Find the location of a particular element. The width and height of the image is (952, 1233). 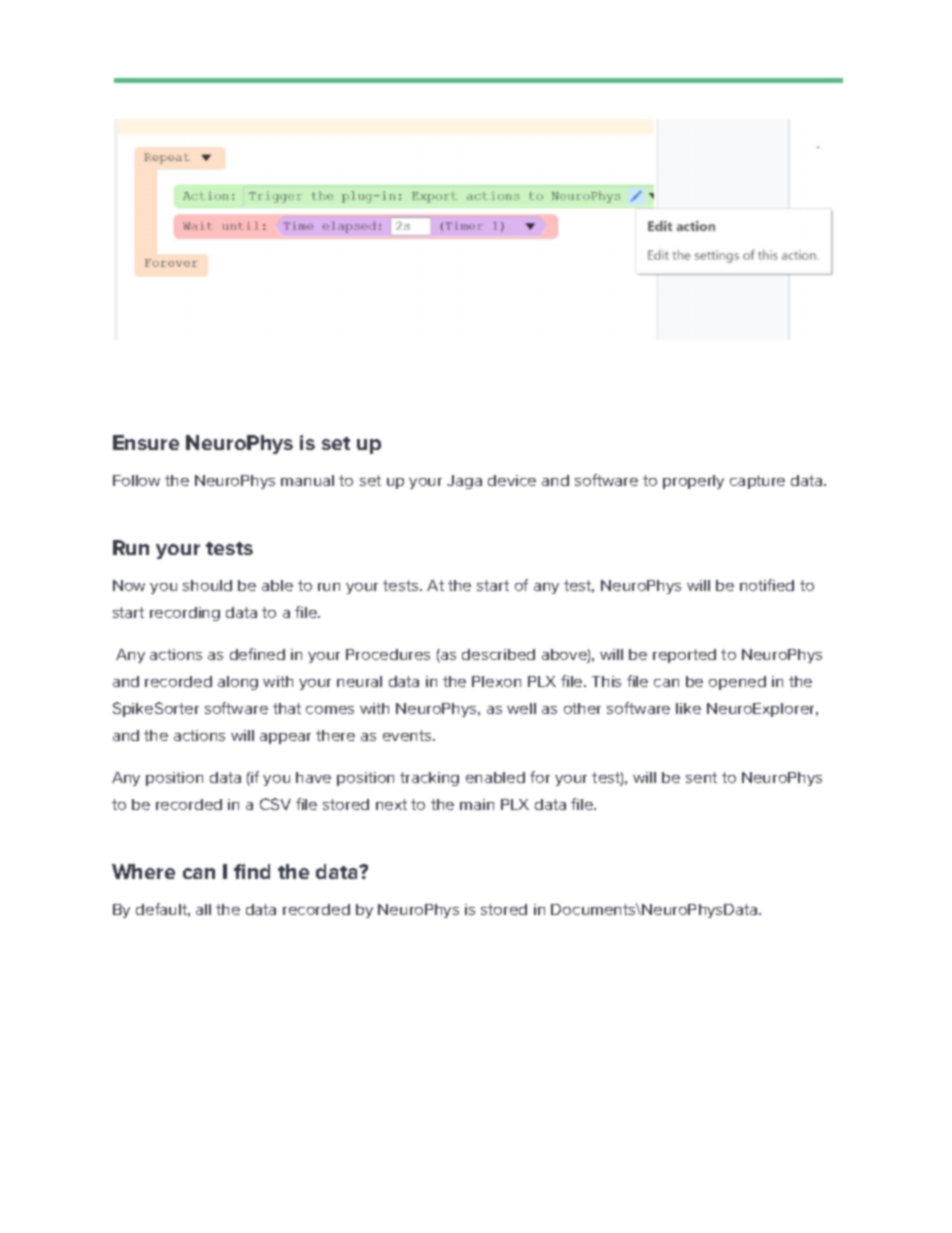

Ensure is located at coordinates (146, 442).
